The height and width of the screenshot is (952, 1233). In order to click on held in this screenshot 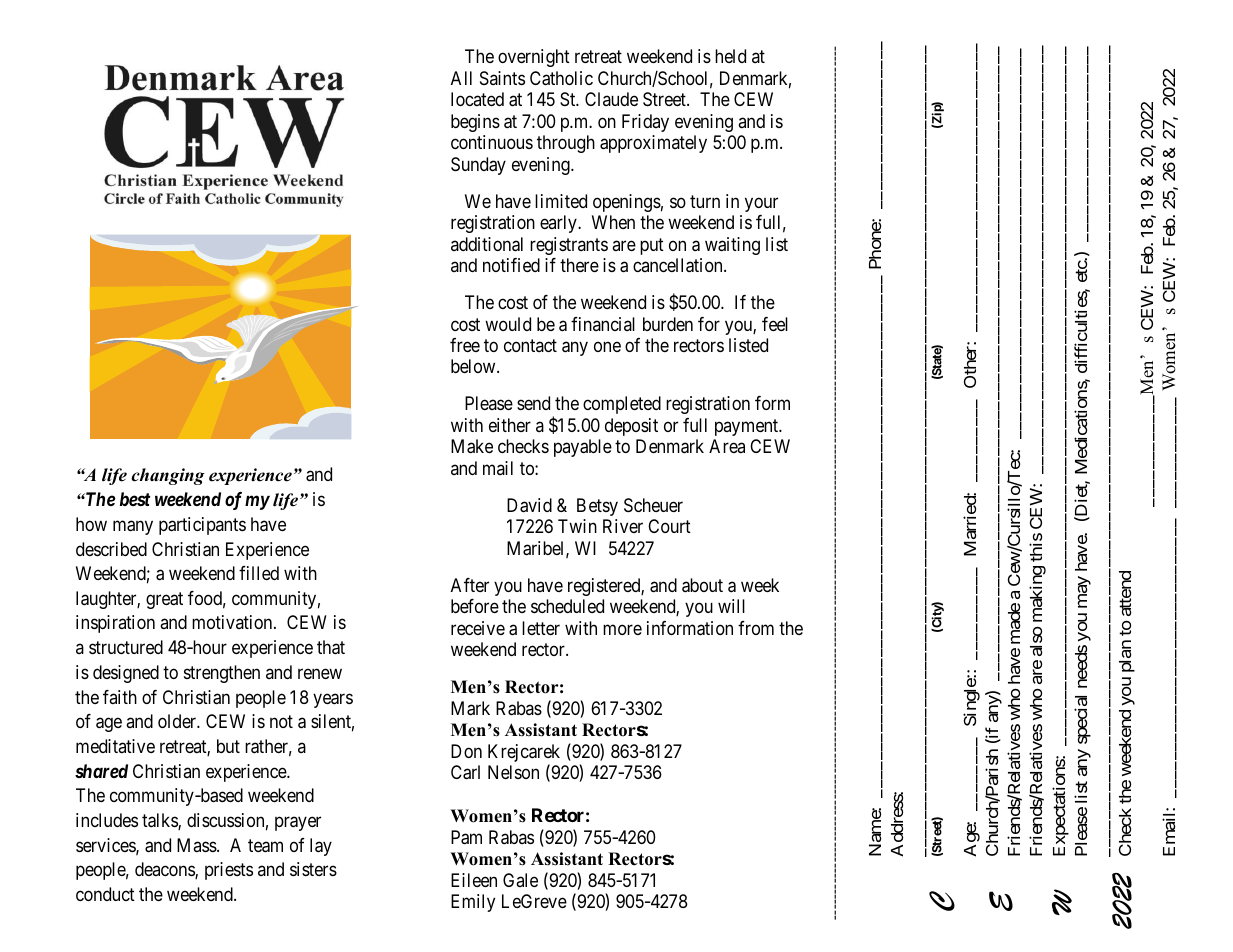, I will do `click(730, 56)`.
